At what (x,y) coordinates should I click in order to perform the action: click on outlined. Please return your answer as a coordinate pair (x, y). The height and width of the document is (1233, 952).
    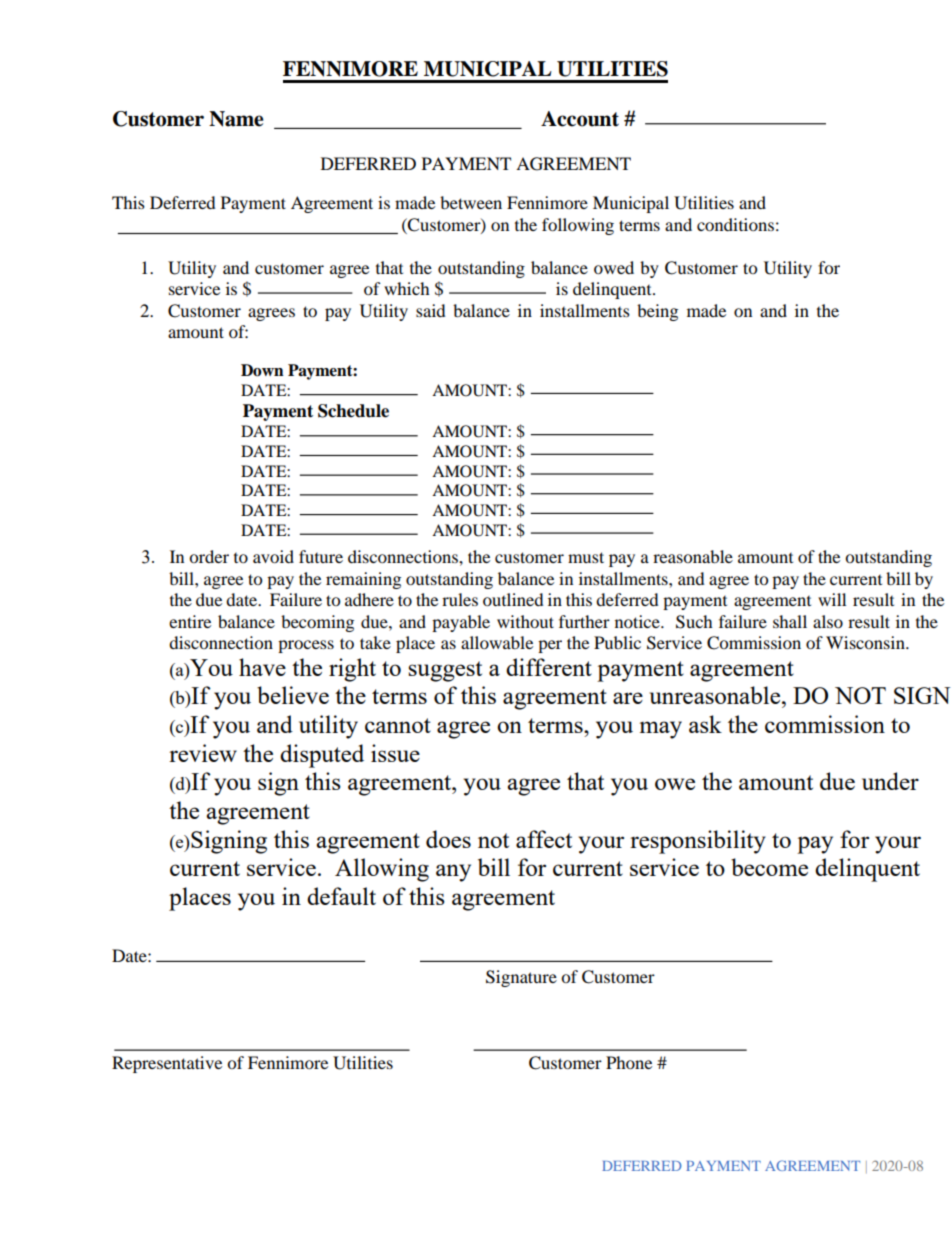
    Looking at the image, I should click on (513, 599).
